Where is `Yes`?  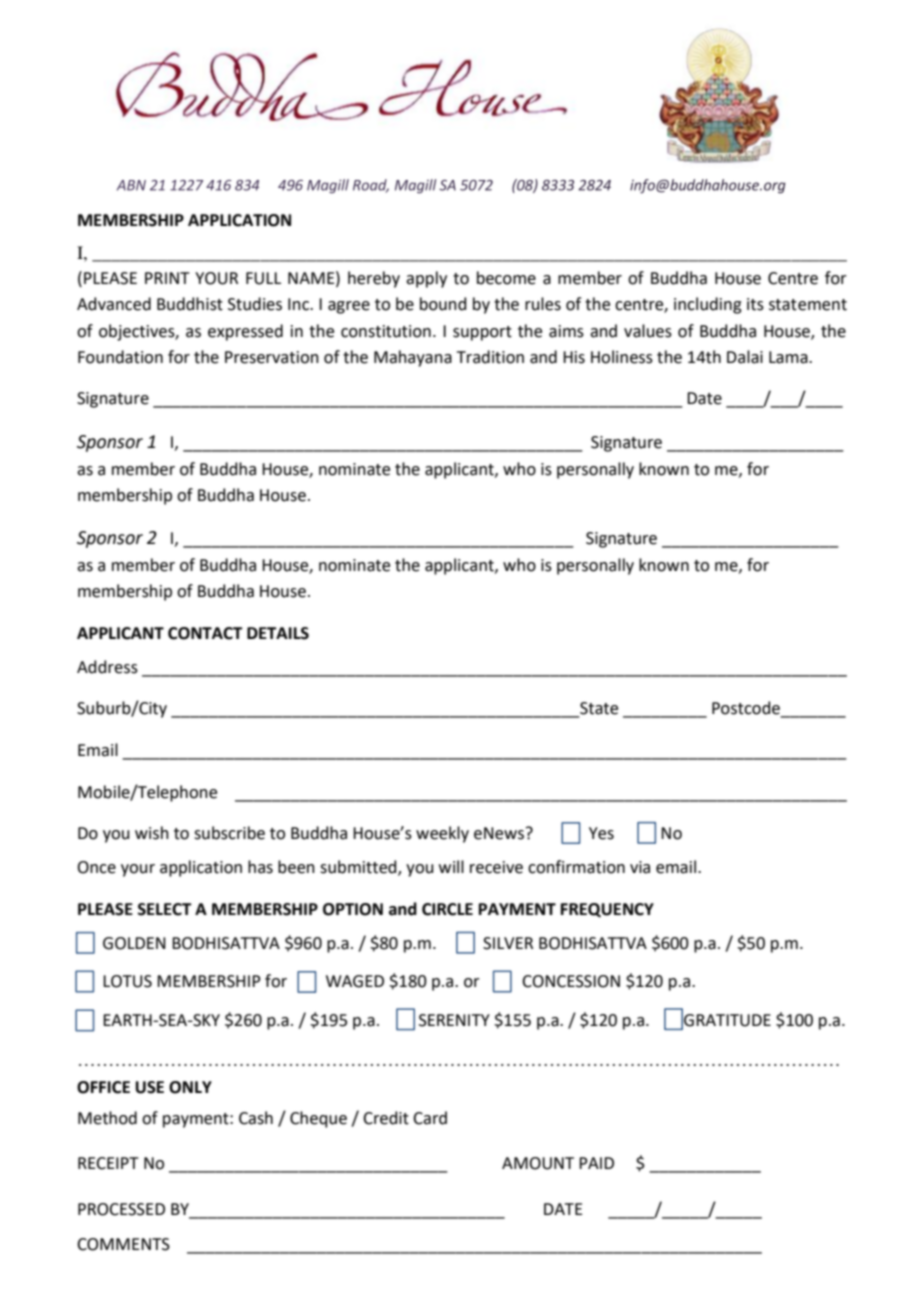
Yes is located at coordinates (601, 833).
